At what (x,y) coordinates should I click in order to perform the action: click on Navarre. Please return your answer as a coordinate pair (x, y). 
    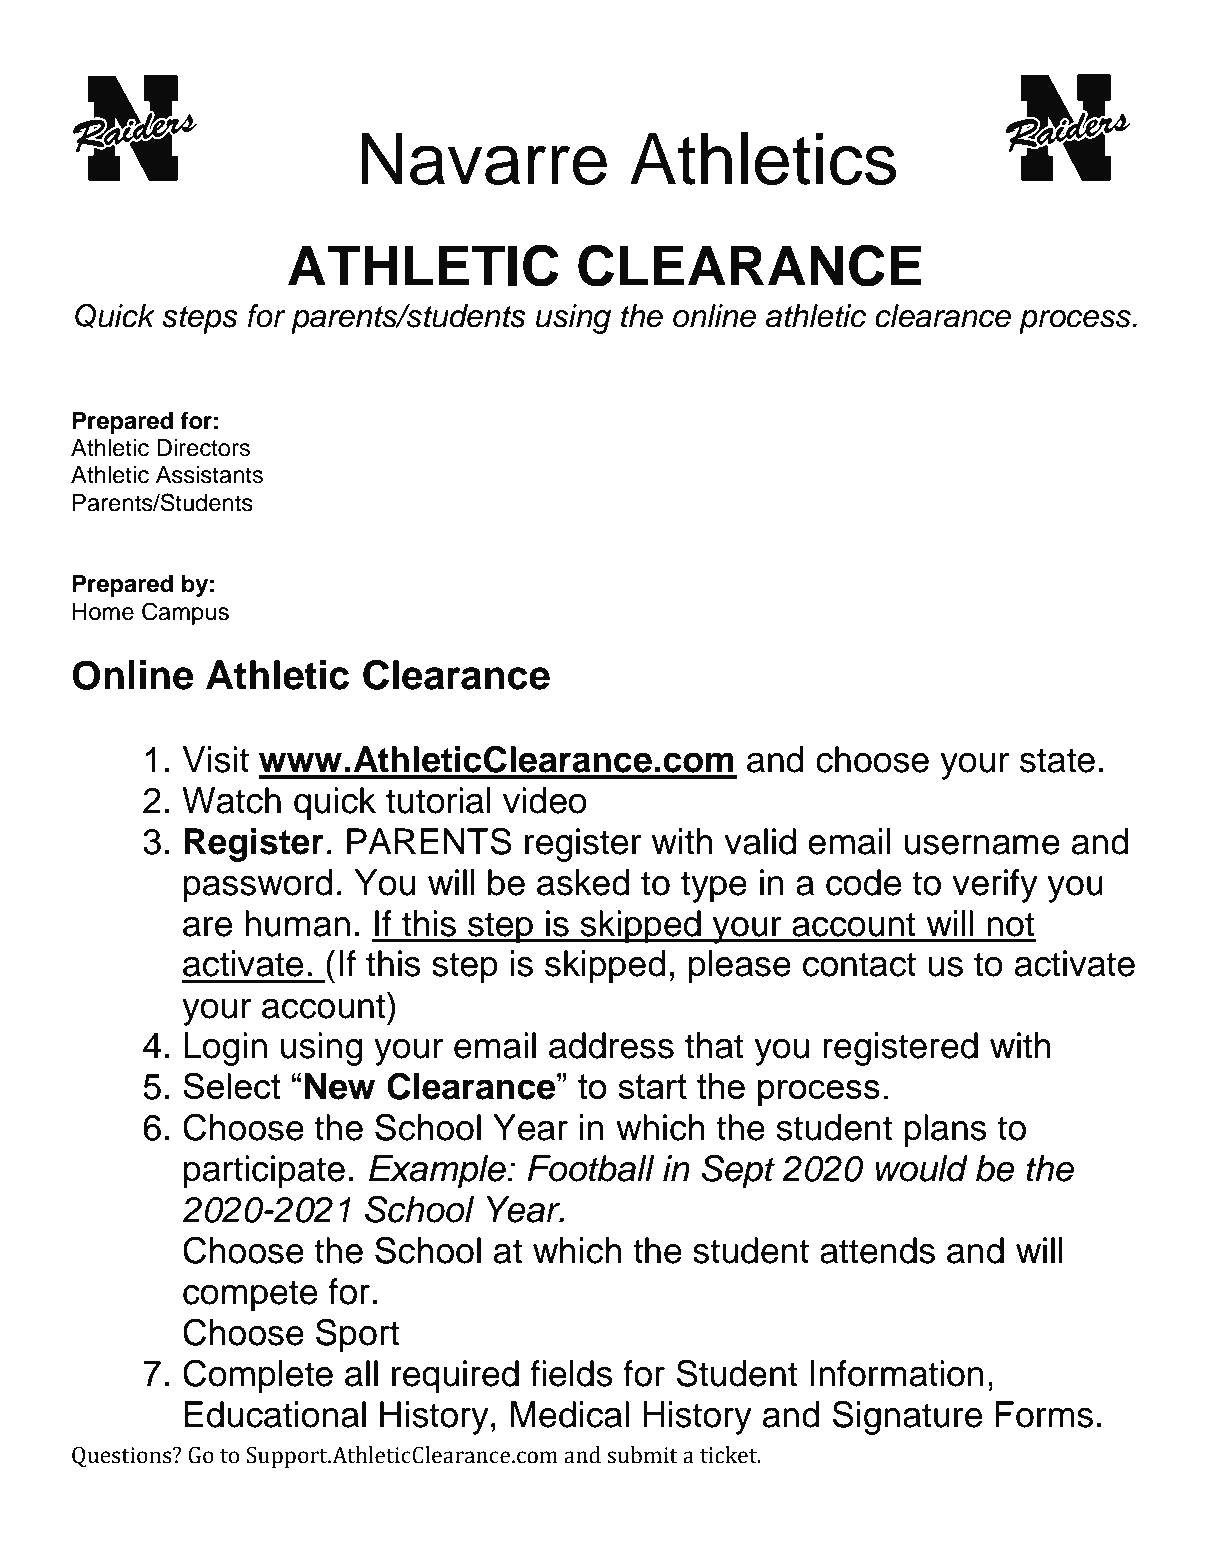
    Looking at the image, I should click on (484, 159).
